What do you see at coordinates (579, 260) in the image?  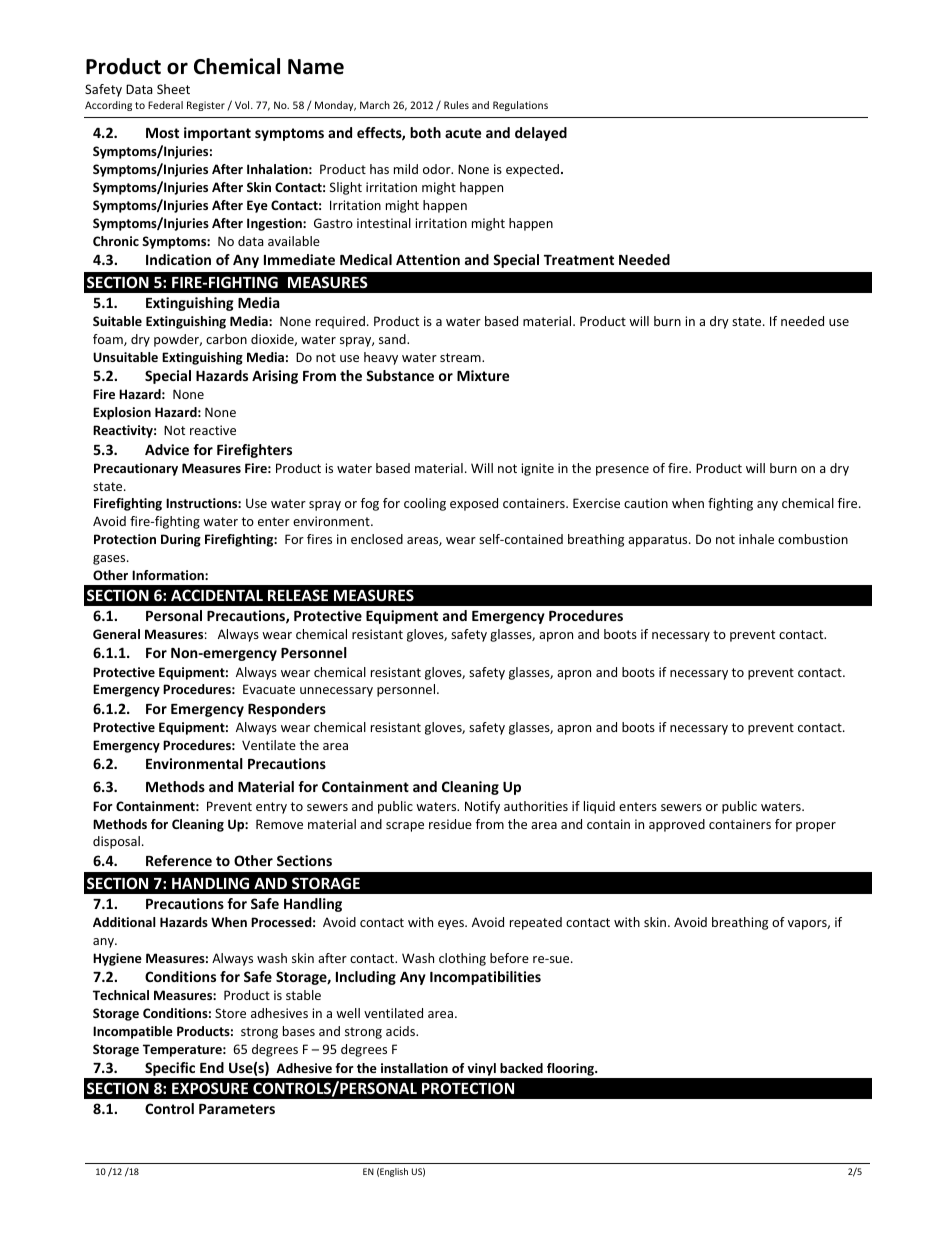 I see `Treatment` at bounding box center [579, 260].
